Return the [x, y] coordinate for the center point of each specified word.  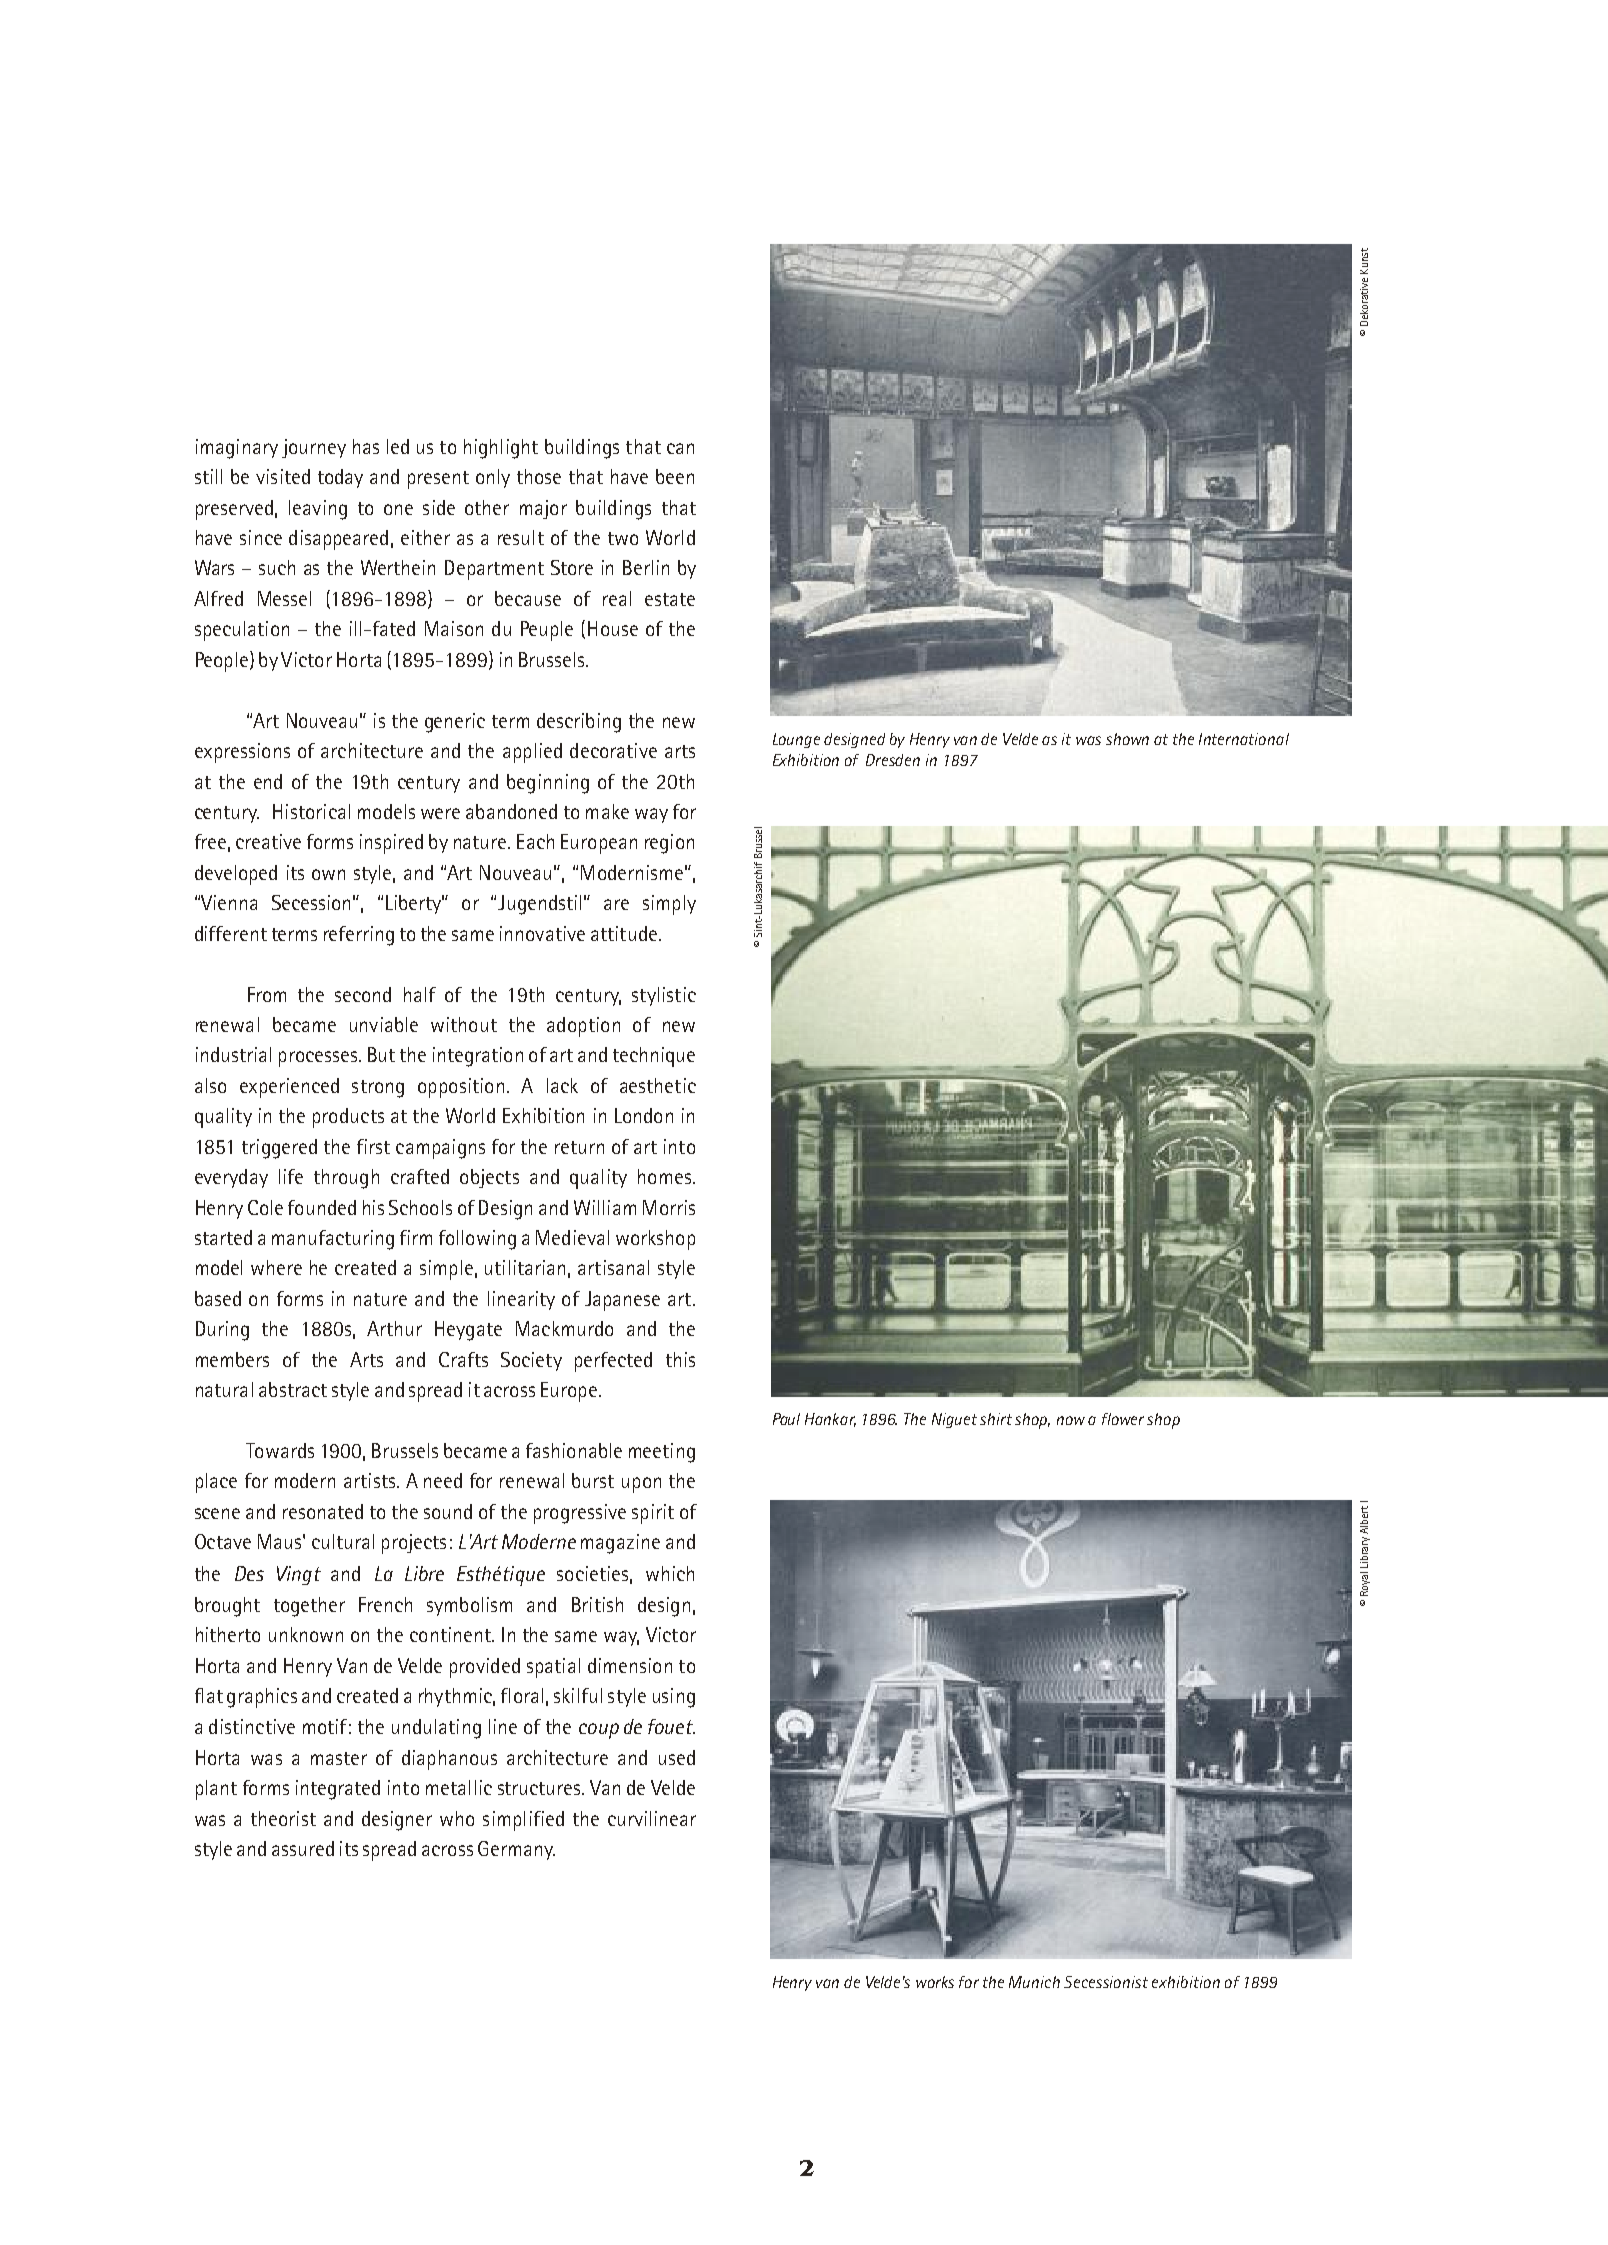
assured [303, 1848]
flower [1123, 1419]
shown [1127, 739]
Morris [669, 1207]
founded [322, 1207]
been [675, 476]
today [340, 478]
